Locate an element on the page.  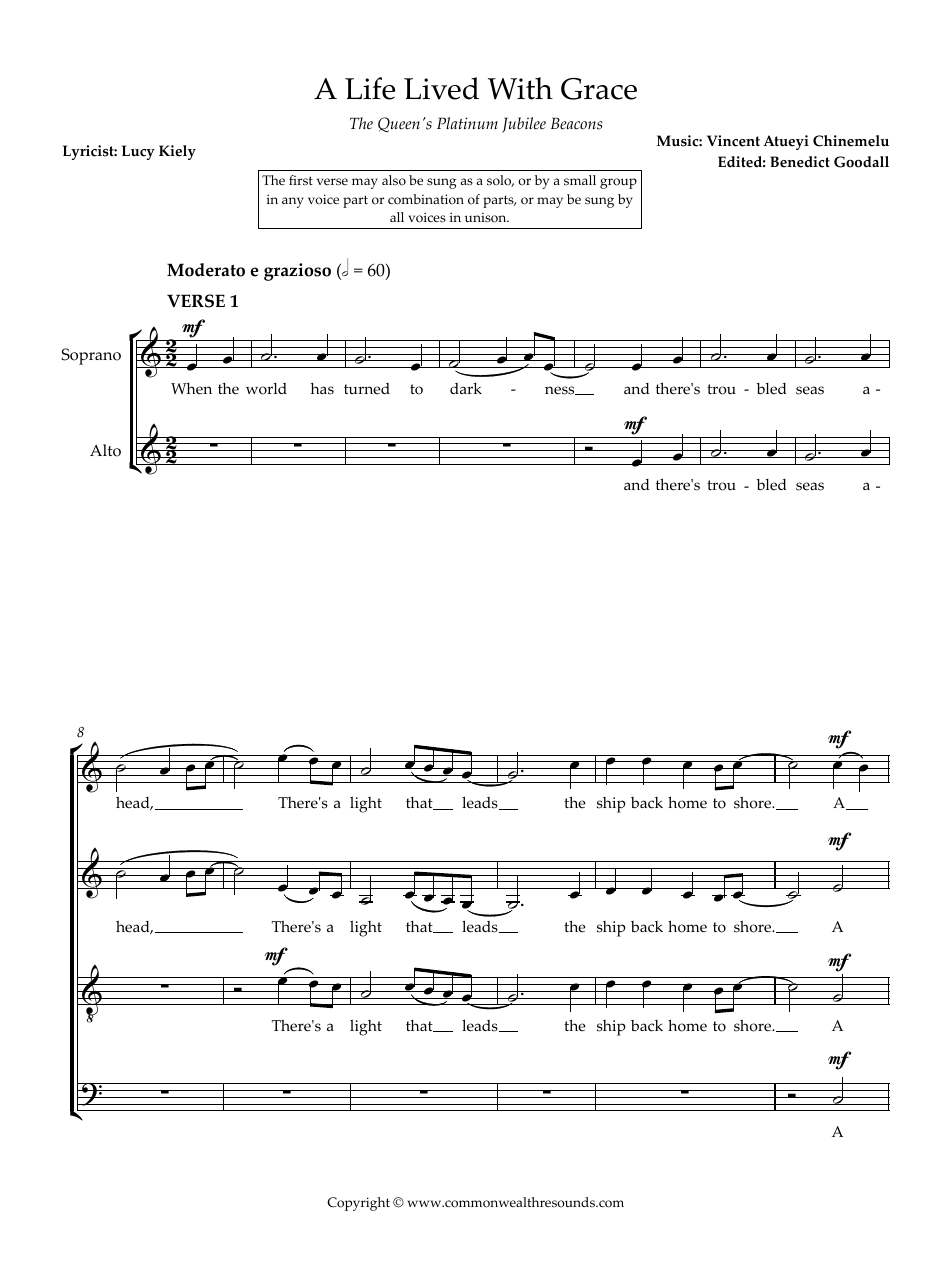
ness is located at coordinates (561, 390).
